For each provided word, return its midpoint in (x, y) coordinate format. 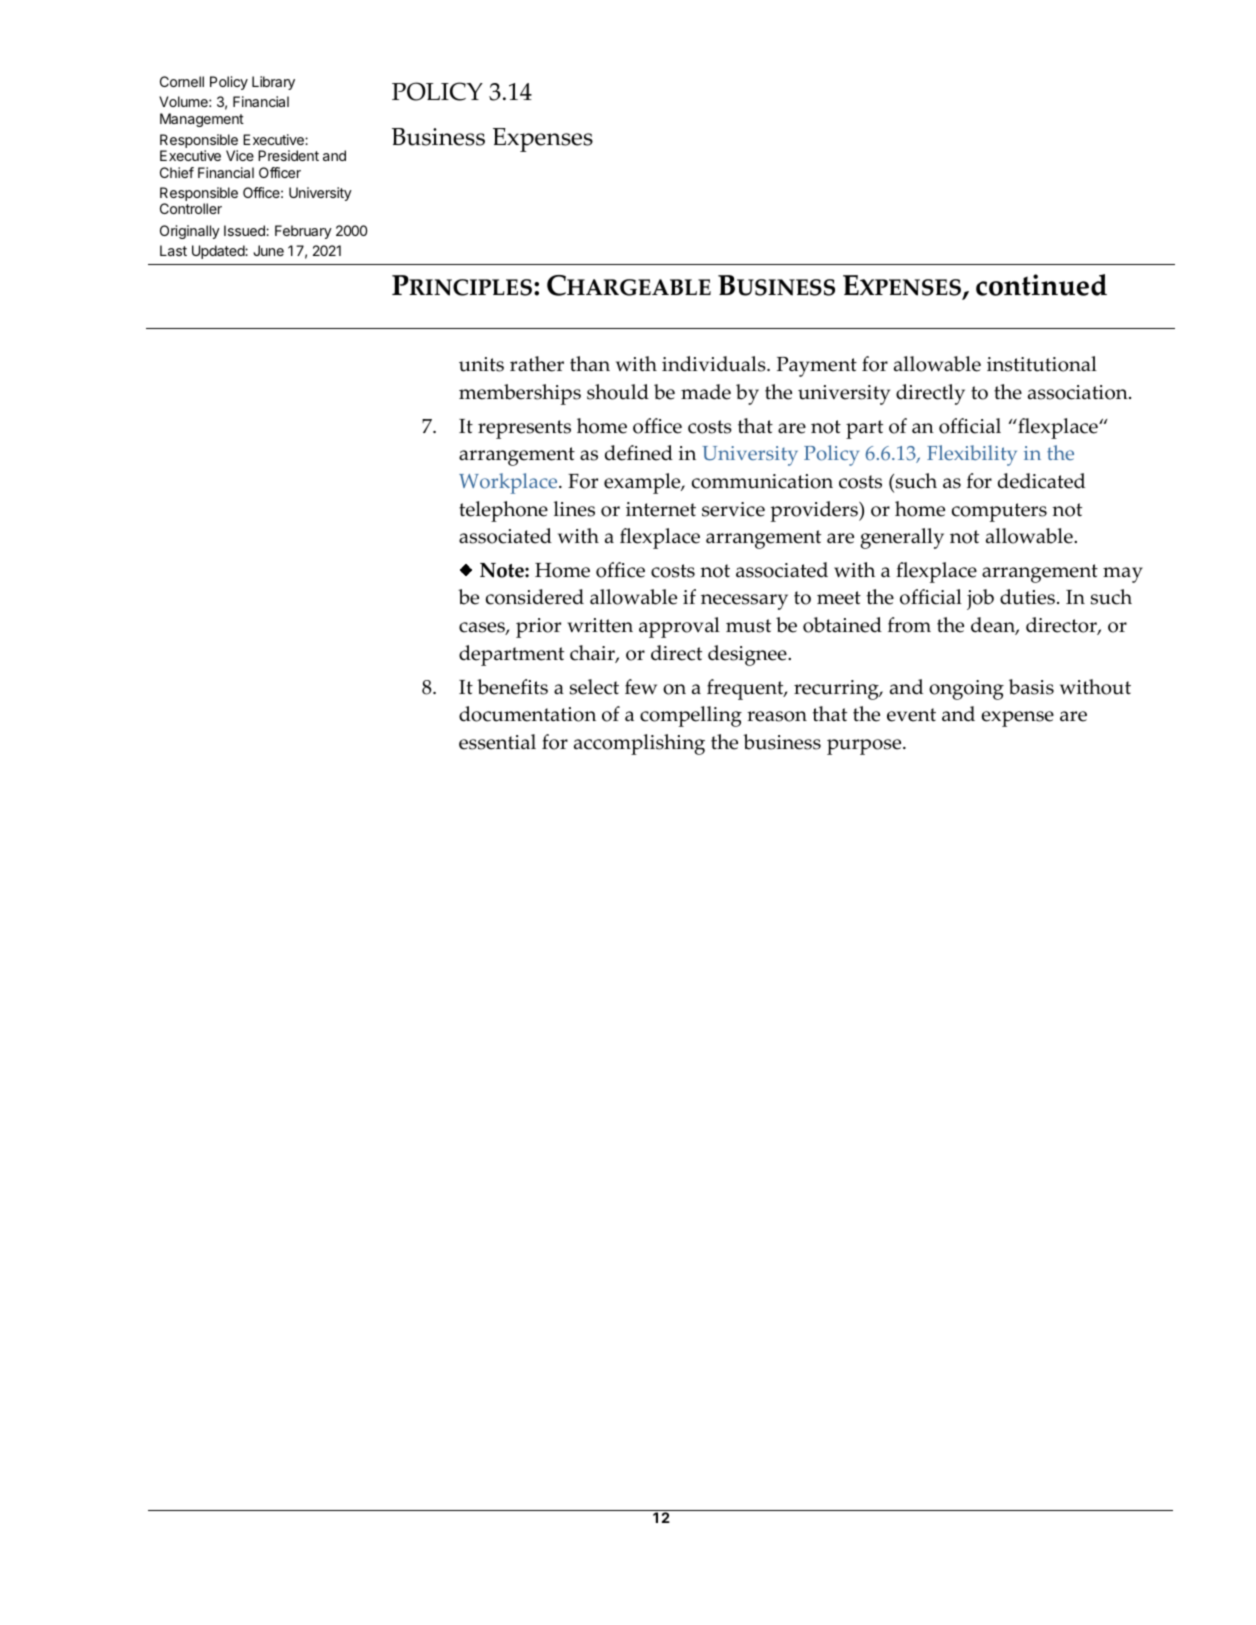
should (618, 392)
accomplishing (639, 744)
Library (273, 83)
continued (1041, 285)
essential (497, 742)
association (1079, 392)
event (911, 715)
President (288, 155)
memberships (520, 394)
